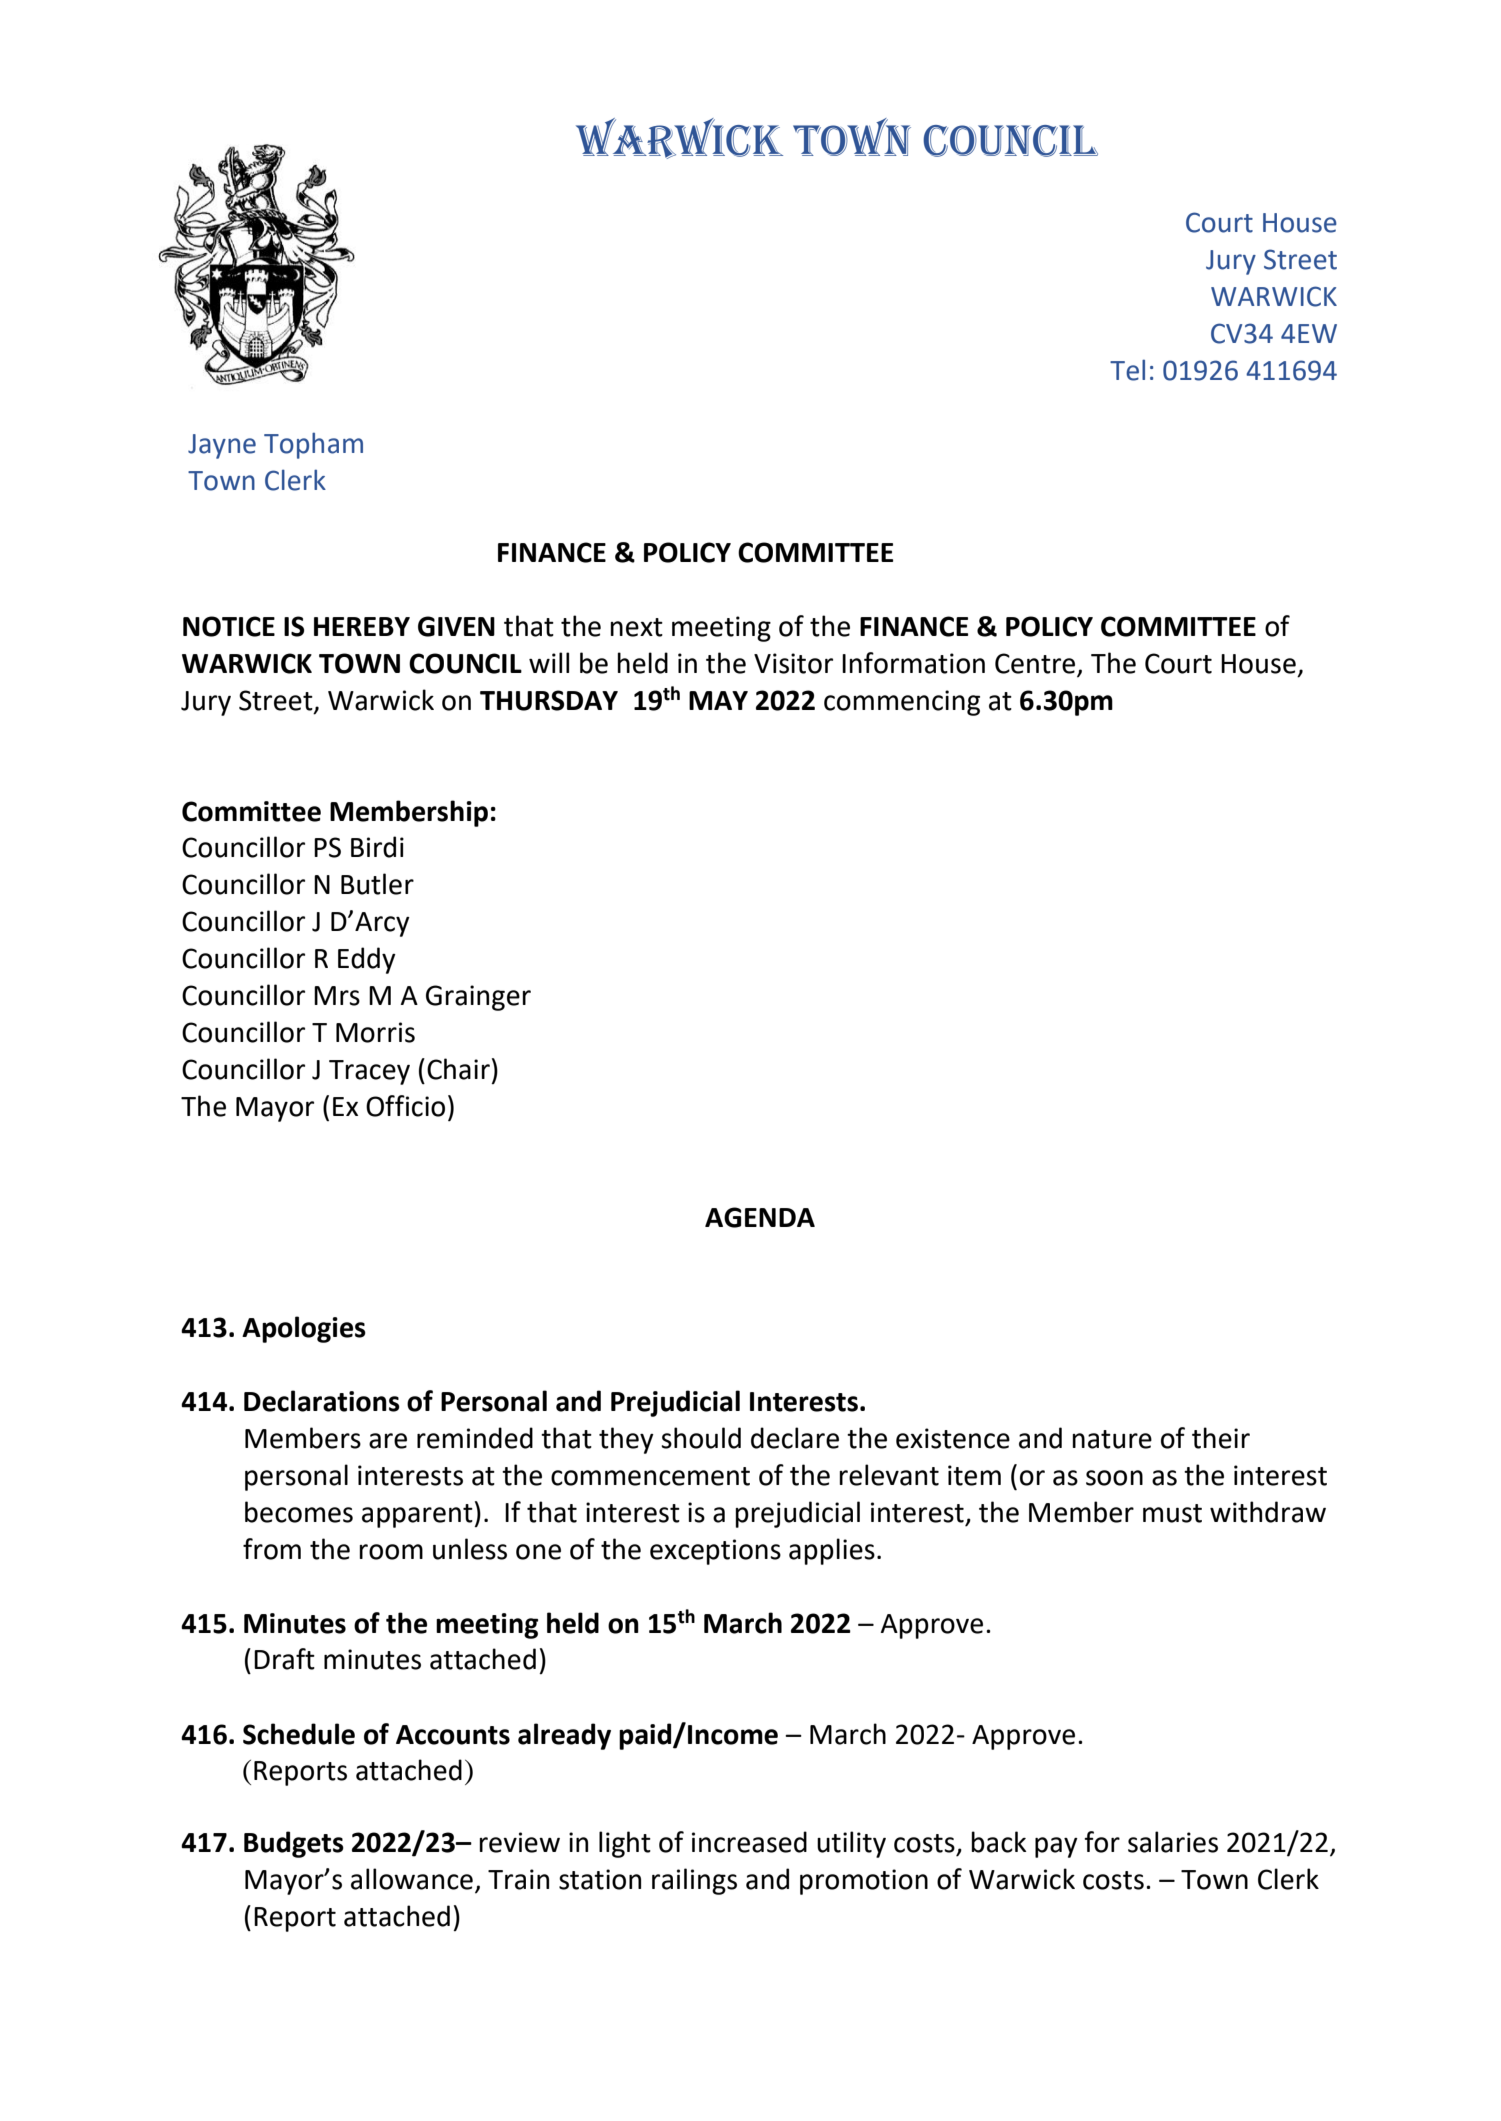 This document has width=1501, height=2121. I want to click on Visitor, so click(793, 663).
